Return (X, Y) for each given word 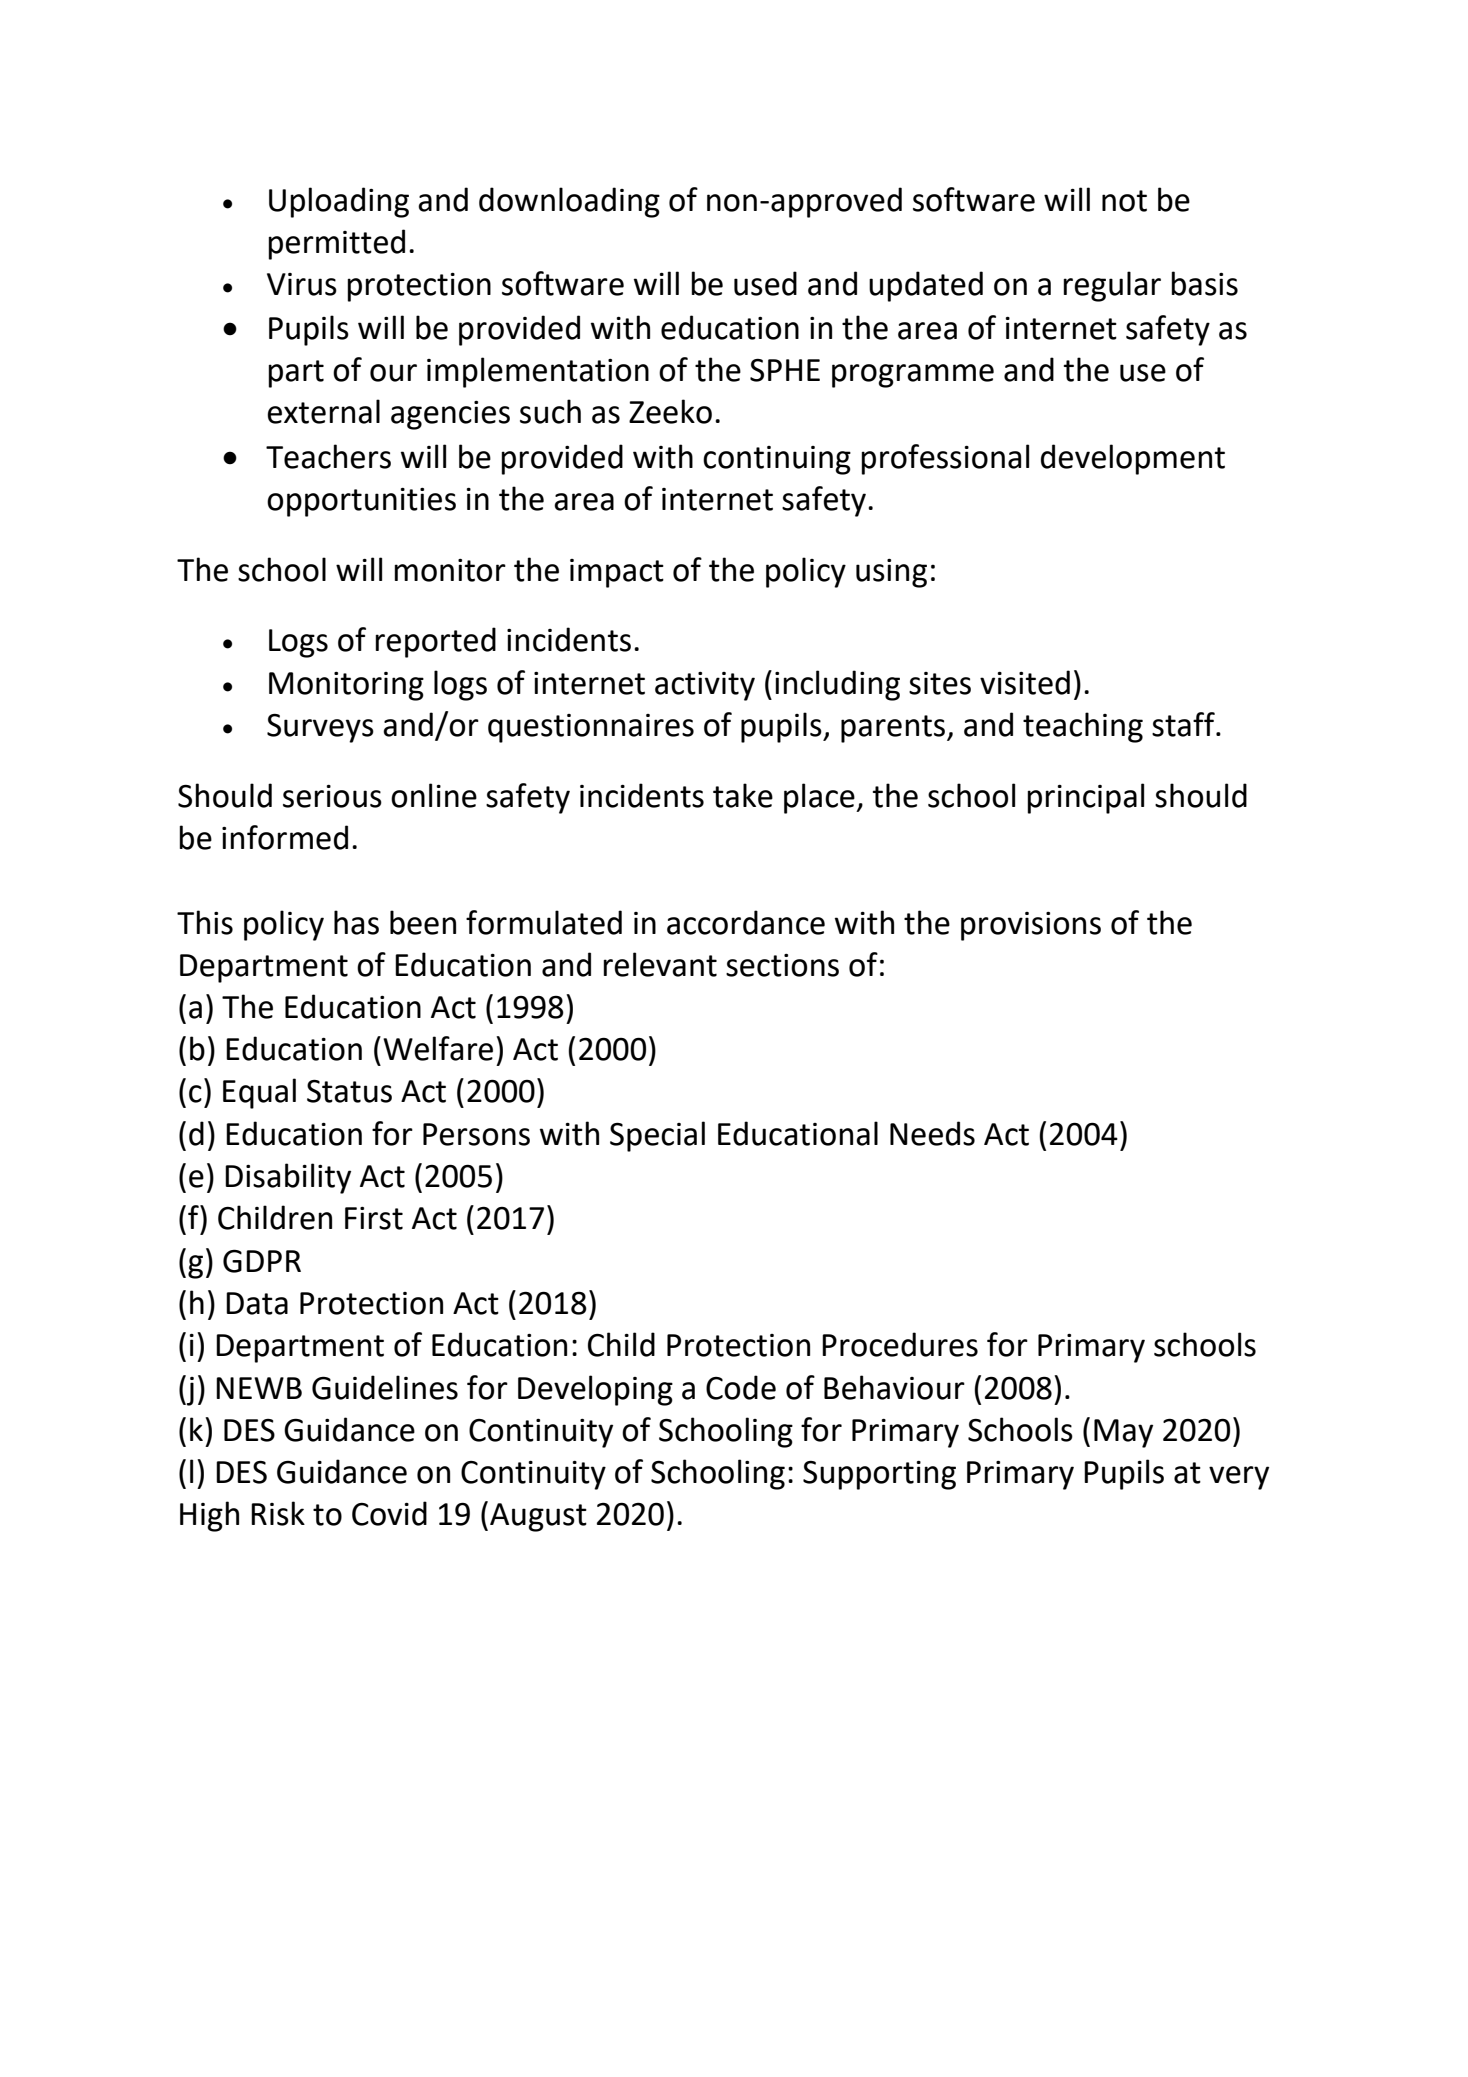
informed (285, 837)
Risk (278, 1513)
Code (741, 1387)
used (765, 283)
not (1124, 201)
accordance (746, 922)
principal (1085, 798)
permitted (336, 244)
